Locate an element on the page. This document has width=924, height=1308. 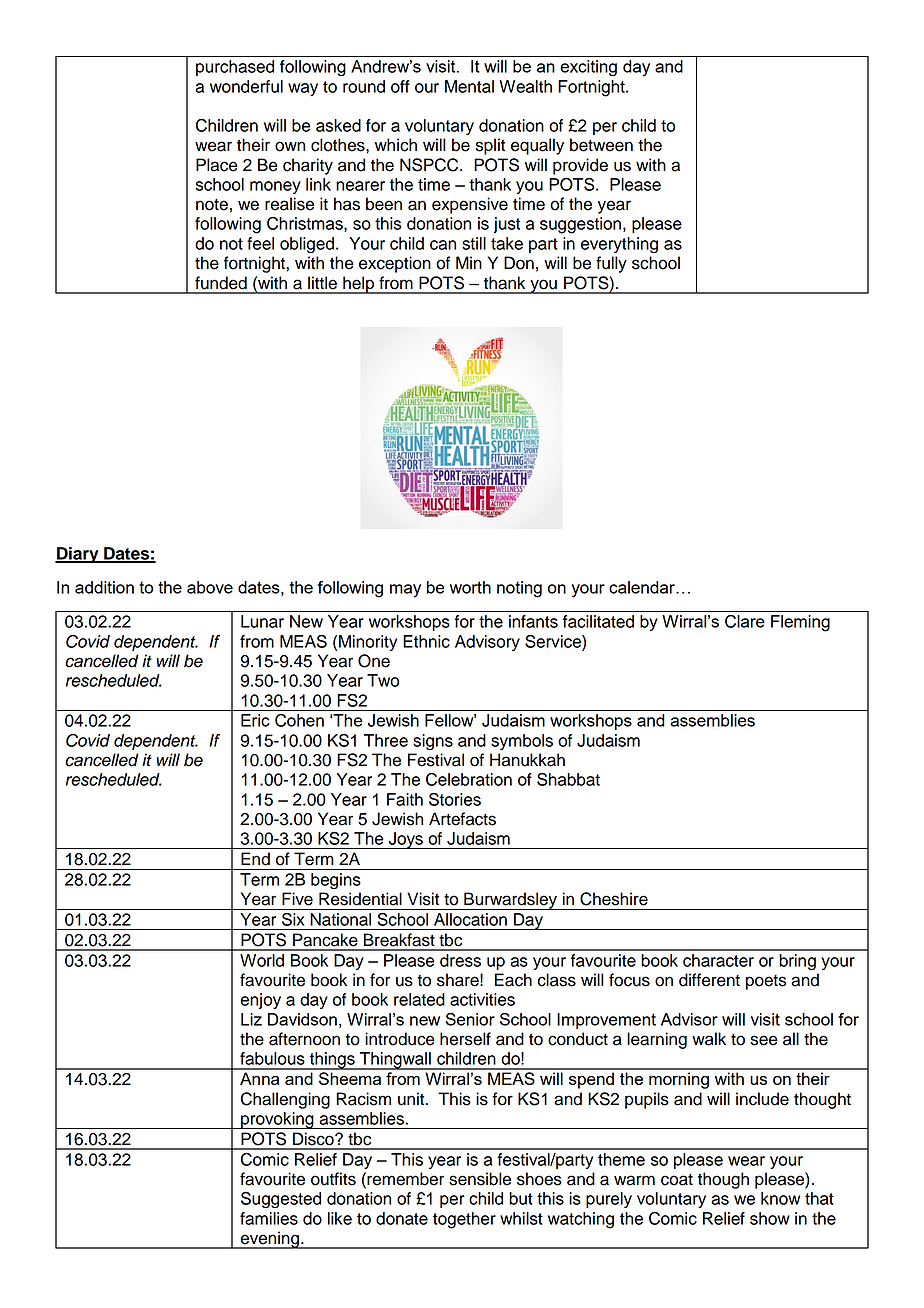
Artefacts is located at coordinates (462, 819).
